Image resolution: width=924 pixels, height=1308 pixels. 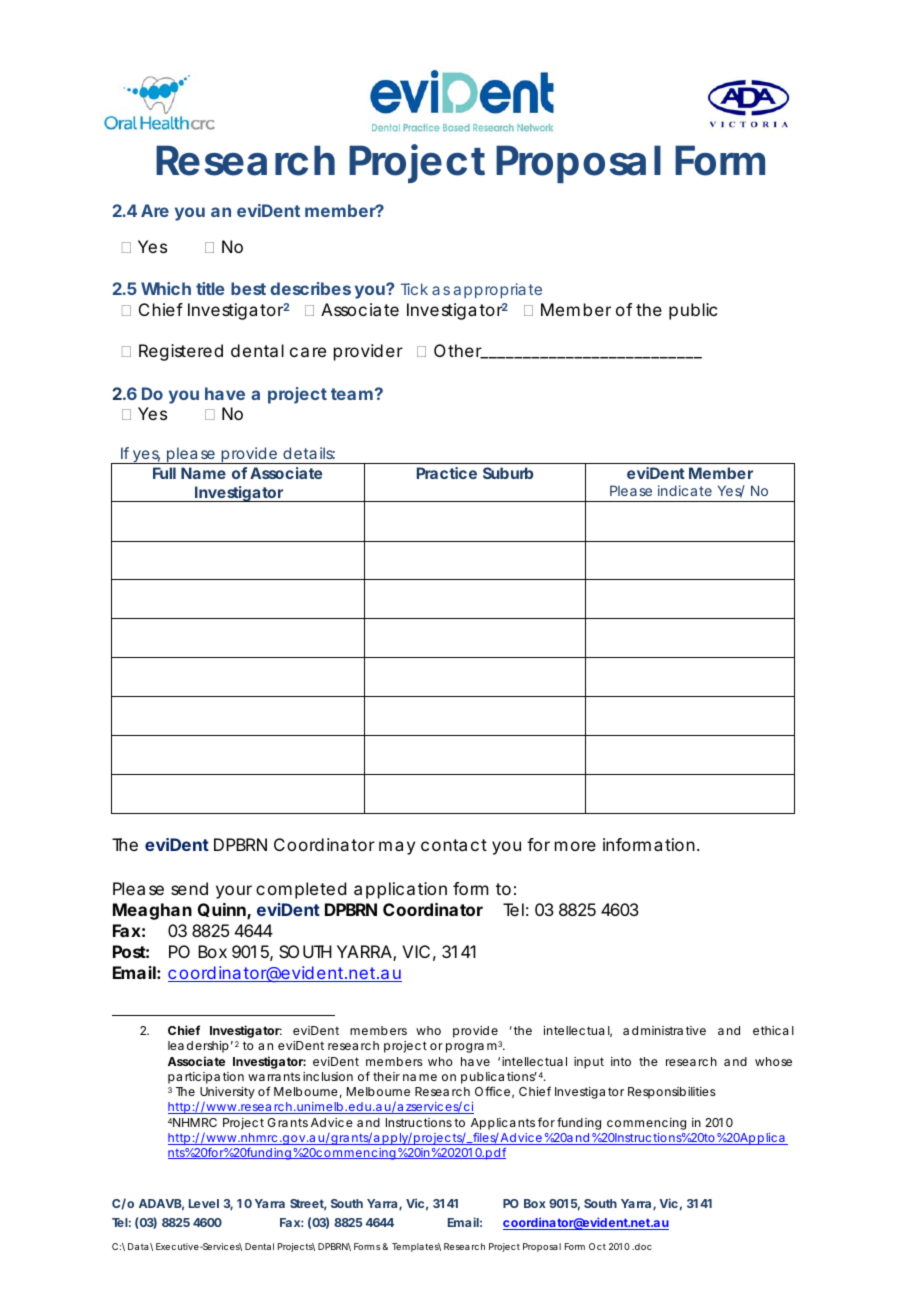 I want to click on administrative, so click(x=664, y=1030).
